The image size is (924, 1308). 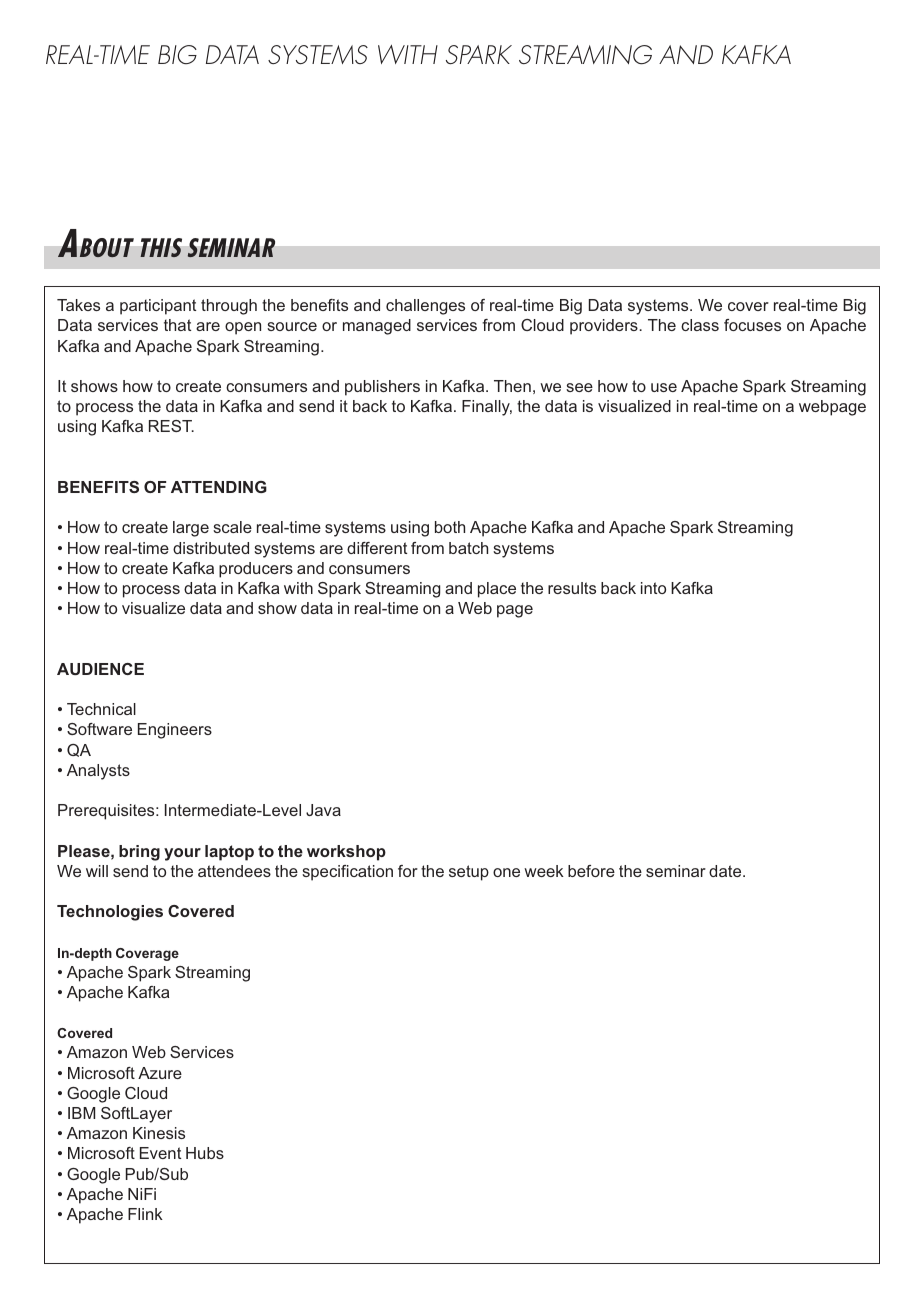 What do you see at coordinates (653, 588) in the screenshot?
I see `into` at bounding box center [653, 588].
